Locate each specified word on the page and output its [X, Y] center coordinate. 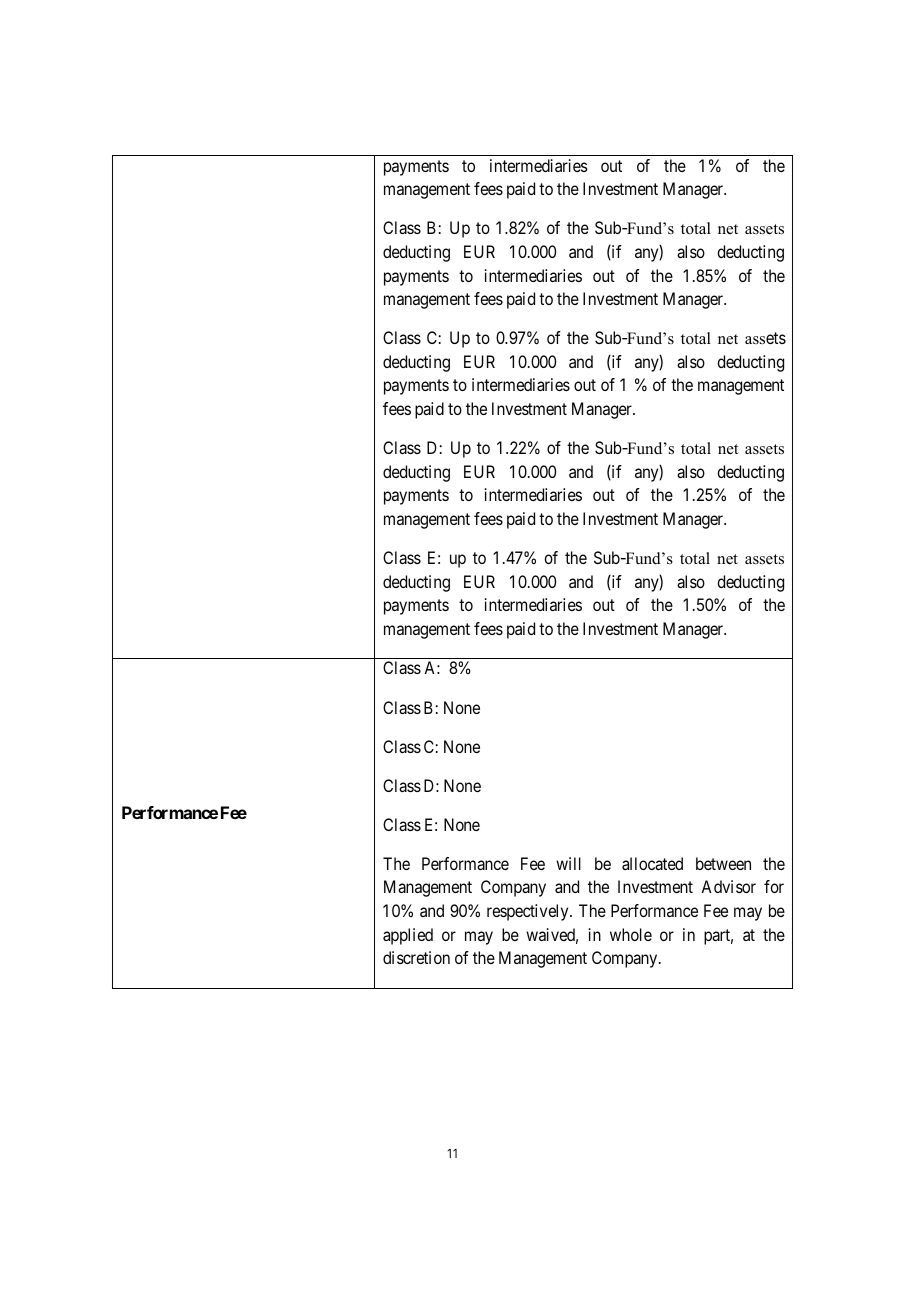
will [568, 863]
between [723, 863]
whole [631, 934]
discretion [416, 957]
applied [408, 936]
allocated [652, 863]
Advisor [728, 886]
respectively [529, 912]
